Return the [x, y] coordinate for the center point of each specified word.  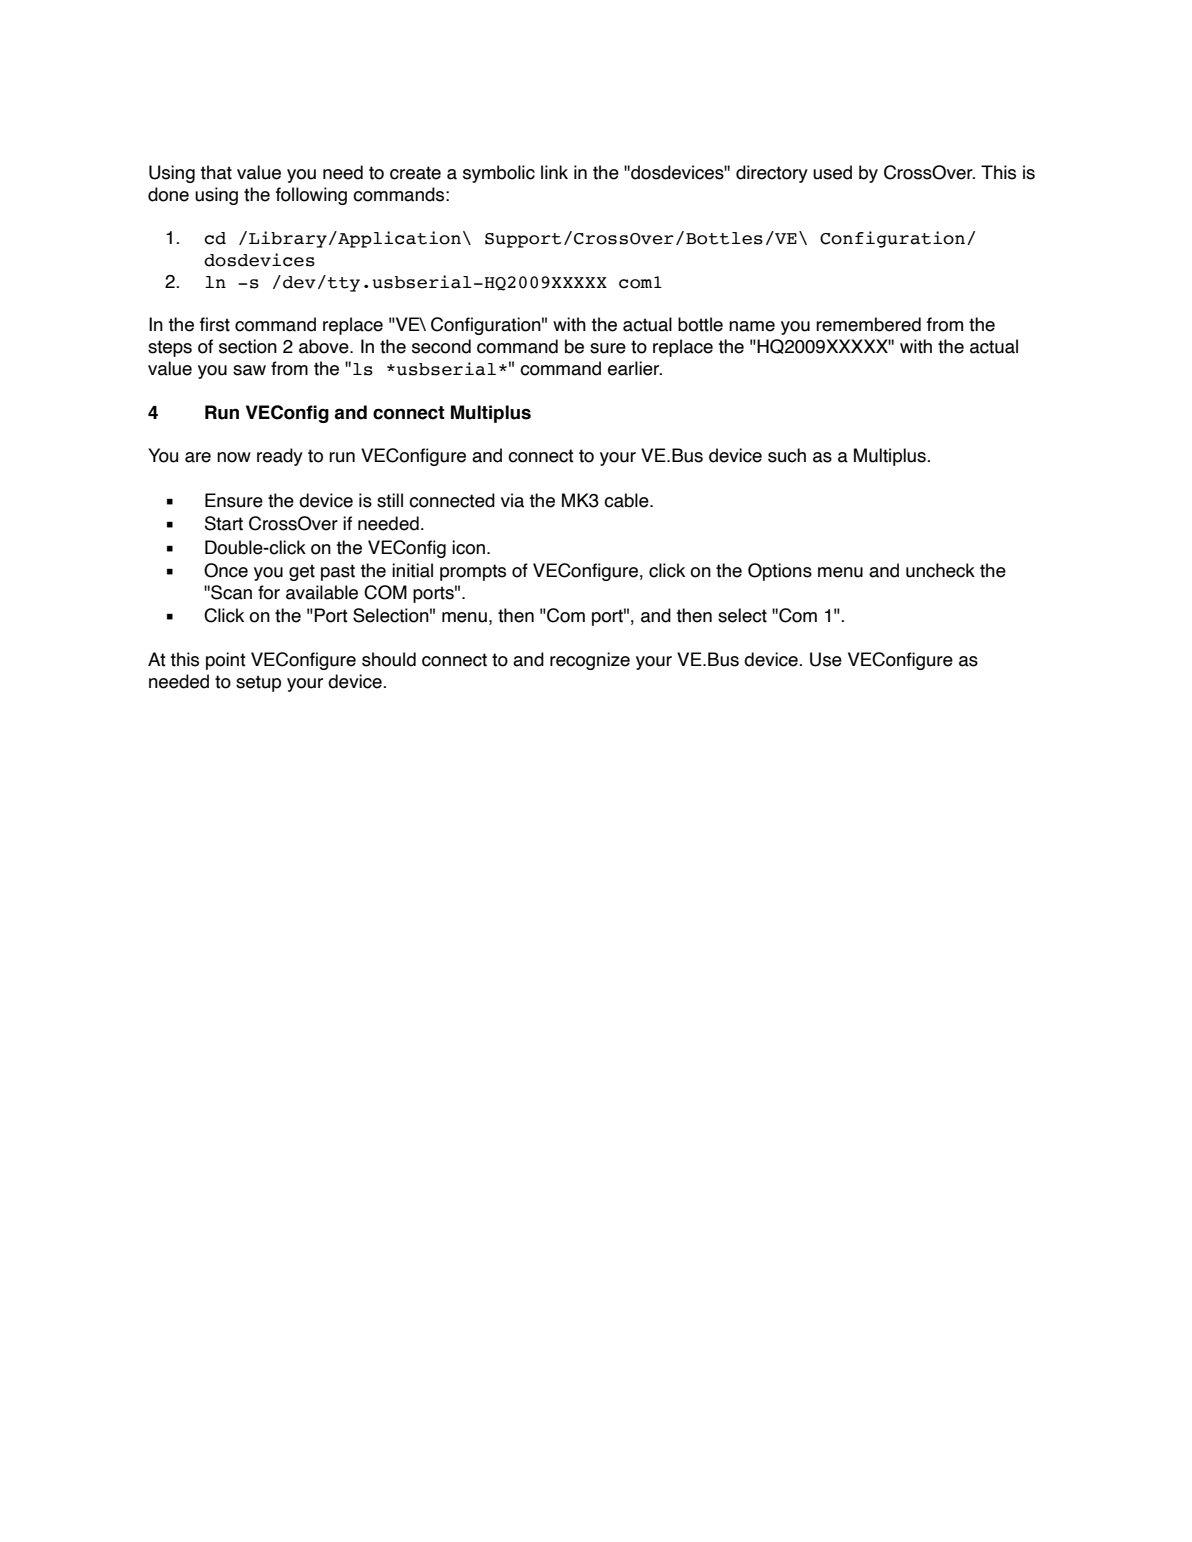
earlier [635, 368]
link [554, 172]
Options [780, 572]
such [787, 455]
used [832, 172]
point [226, 661]
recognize [590, 661]
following [311, 196]
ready [280, 457]
